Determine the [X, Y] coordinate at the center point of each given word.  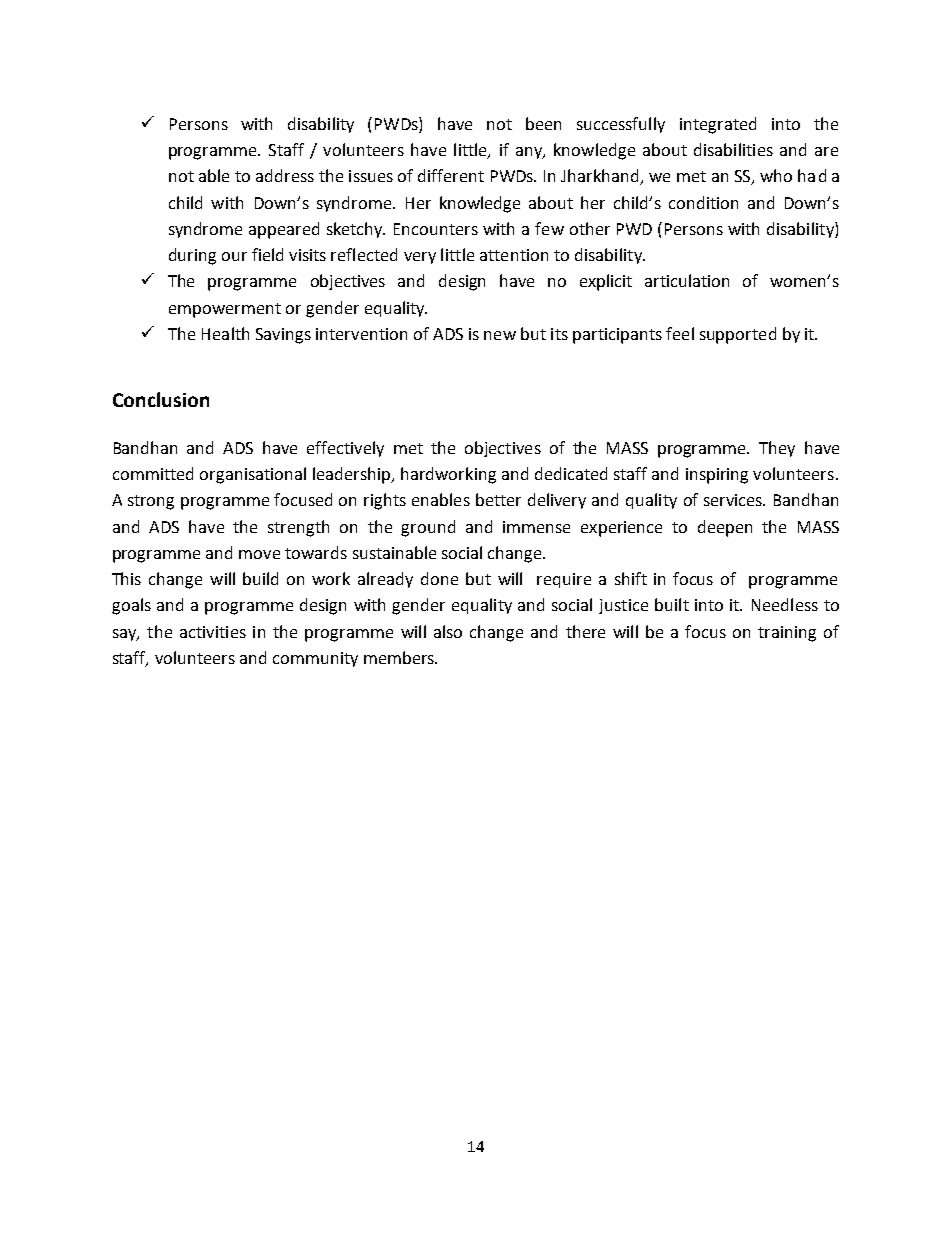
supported [738, 335]
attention [514, 255]
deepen [725, 528]
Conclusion [161, 399]
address [285, 175]
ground [428, 528]
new [500, 335]
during [192, 256]
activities [213, 632]
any [530, 153]
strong [151, 502]
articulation [687, 280]
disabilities [733, 149]
